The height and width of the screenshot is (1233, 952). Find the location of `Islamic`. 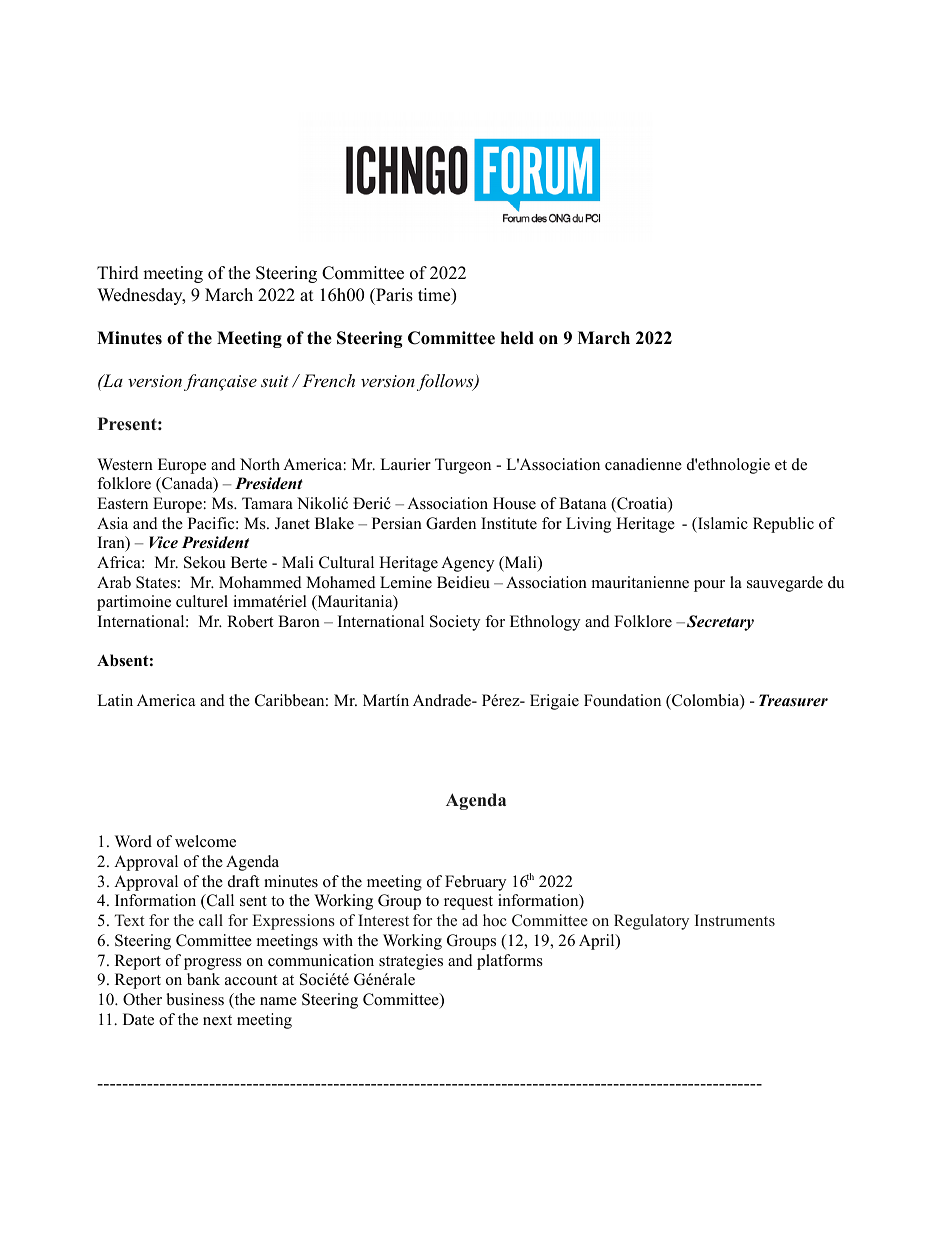

Islamic is located at coordinates (722, 523).
